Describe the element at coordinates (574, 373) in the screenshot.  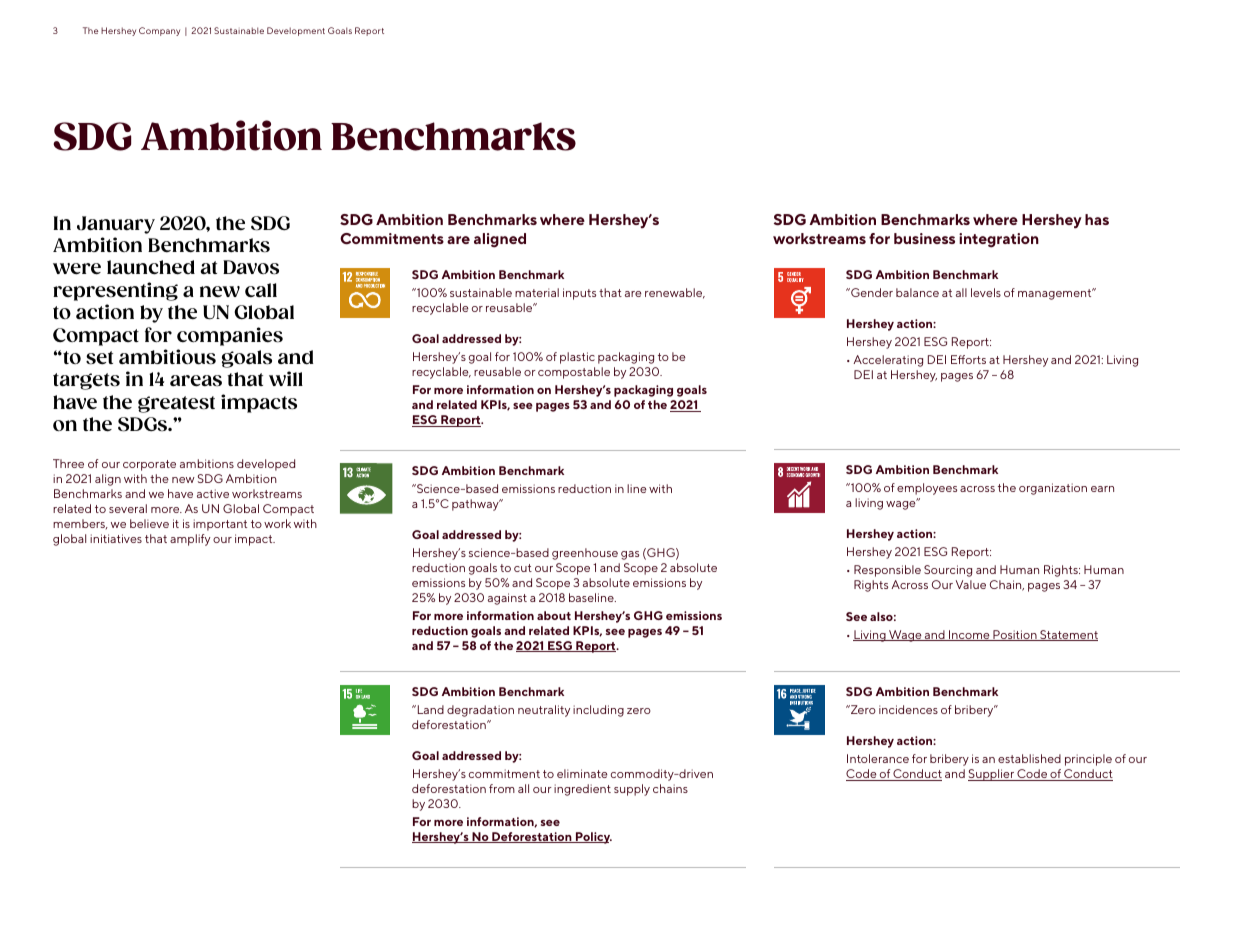
I see `compostable` at that location.
